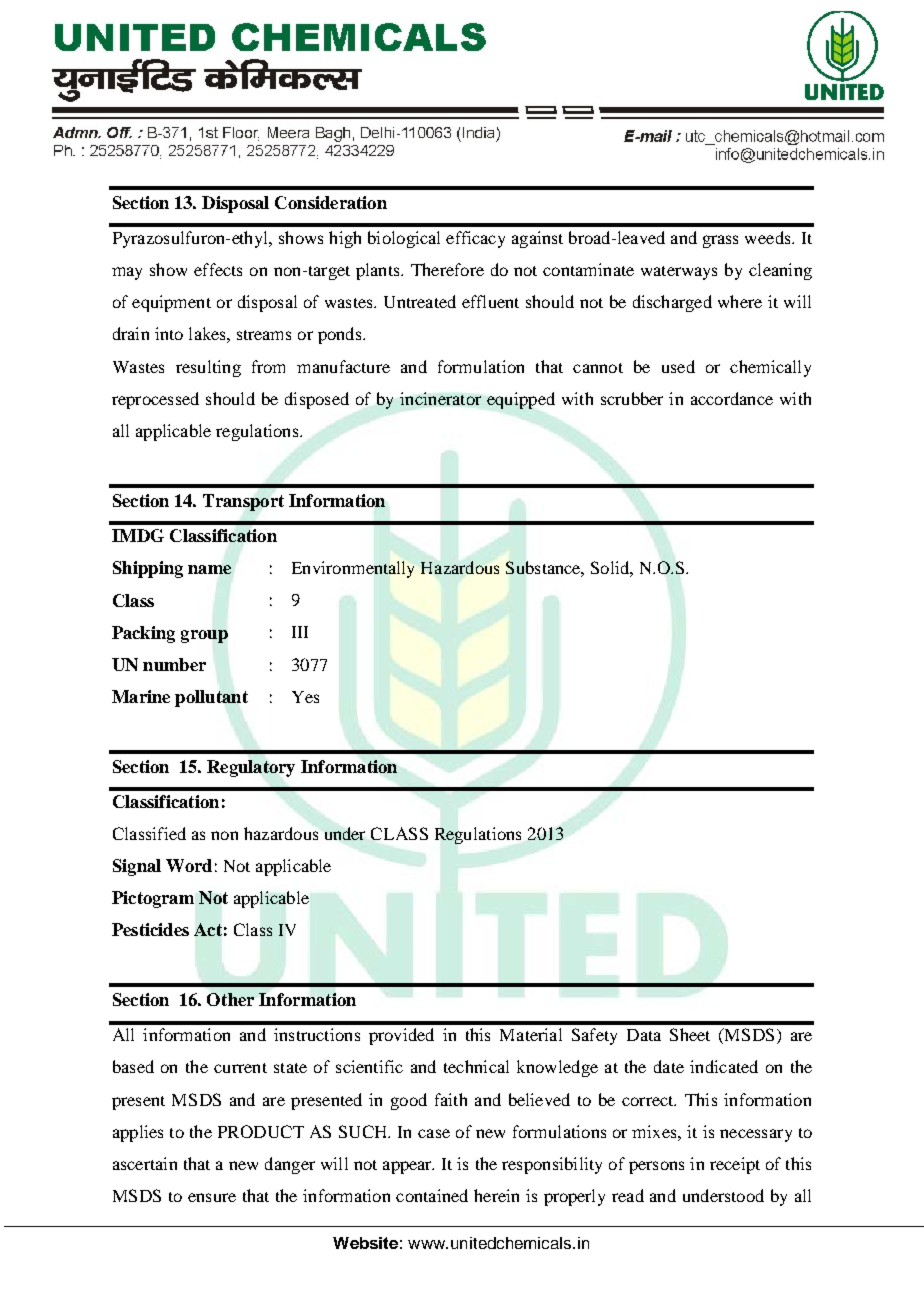  What do you see at coordinates (475, 239) in the document?
I see `efficacy` at bounding box center [475, 239].
